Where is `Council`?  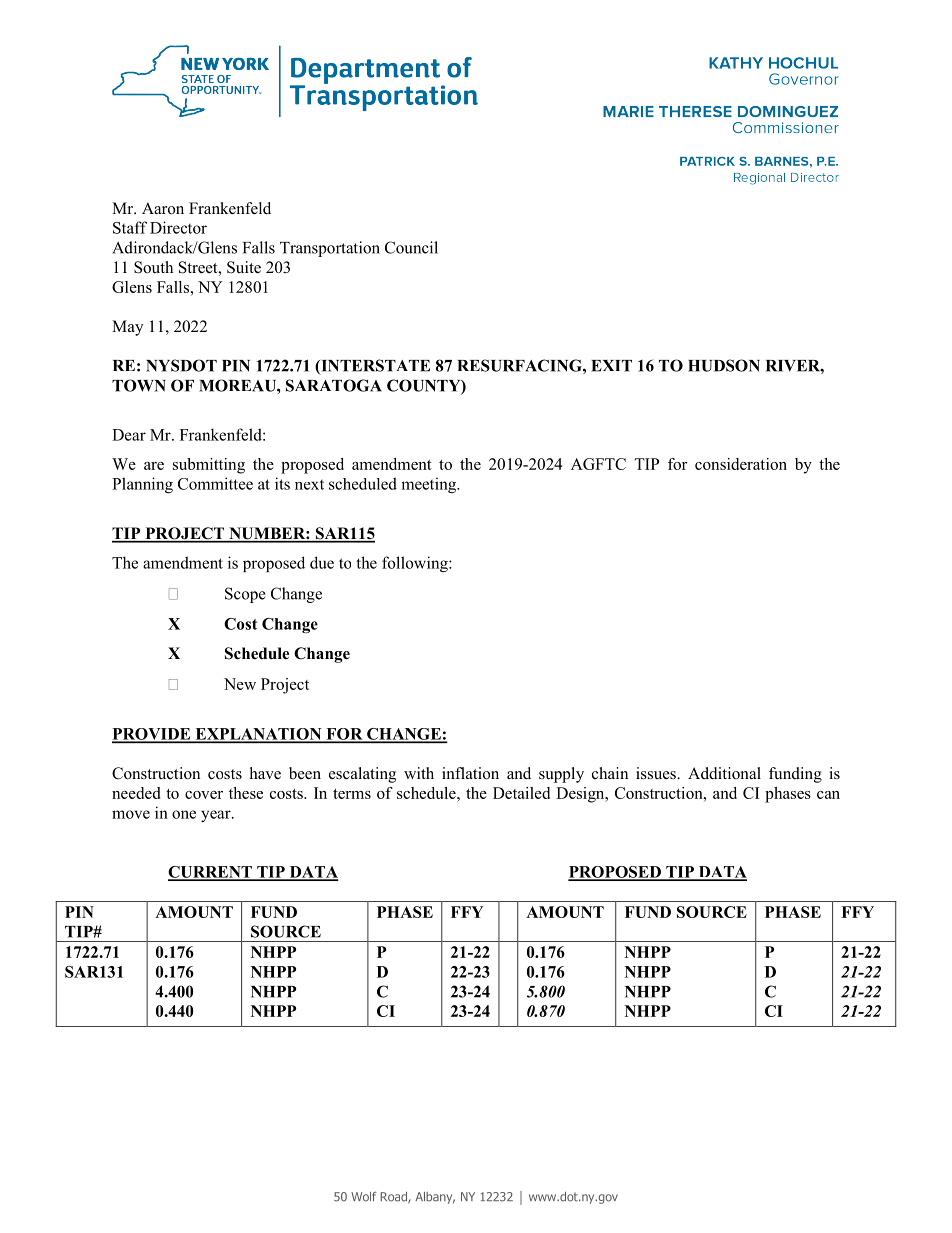 Council is located at coordinates (411, 247).
